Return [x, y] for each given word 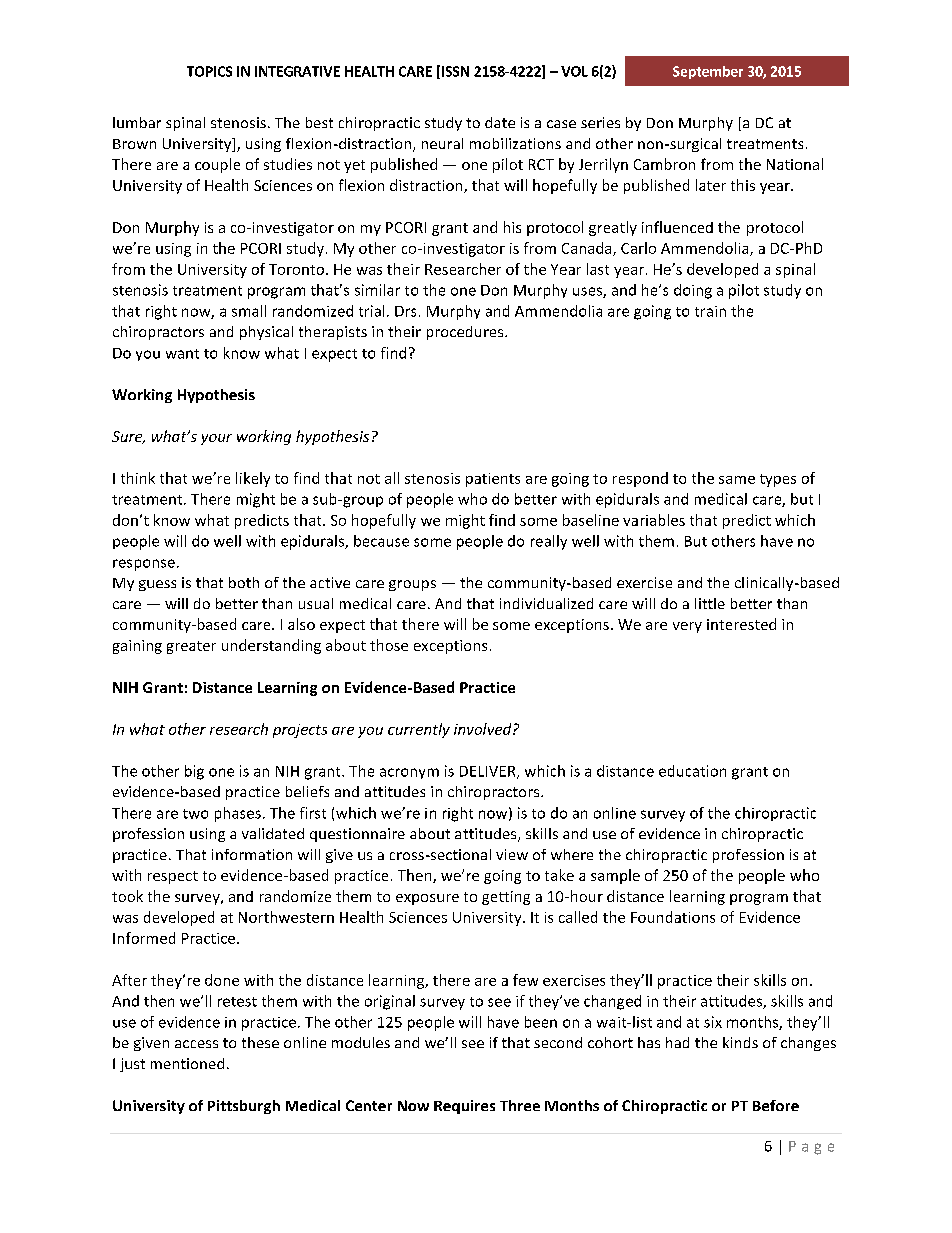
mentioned [187, 1063]
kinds [740, 1042]
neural [442, 143]
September [708, 72]
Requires [464, 1107]
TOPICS [209, 71]
